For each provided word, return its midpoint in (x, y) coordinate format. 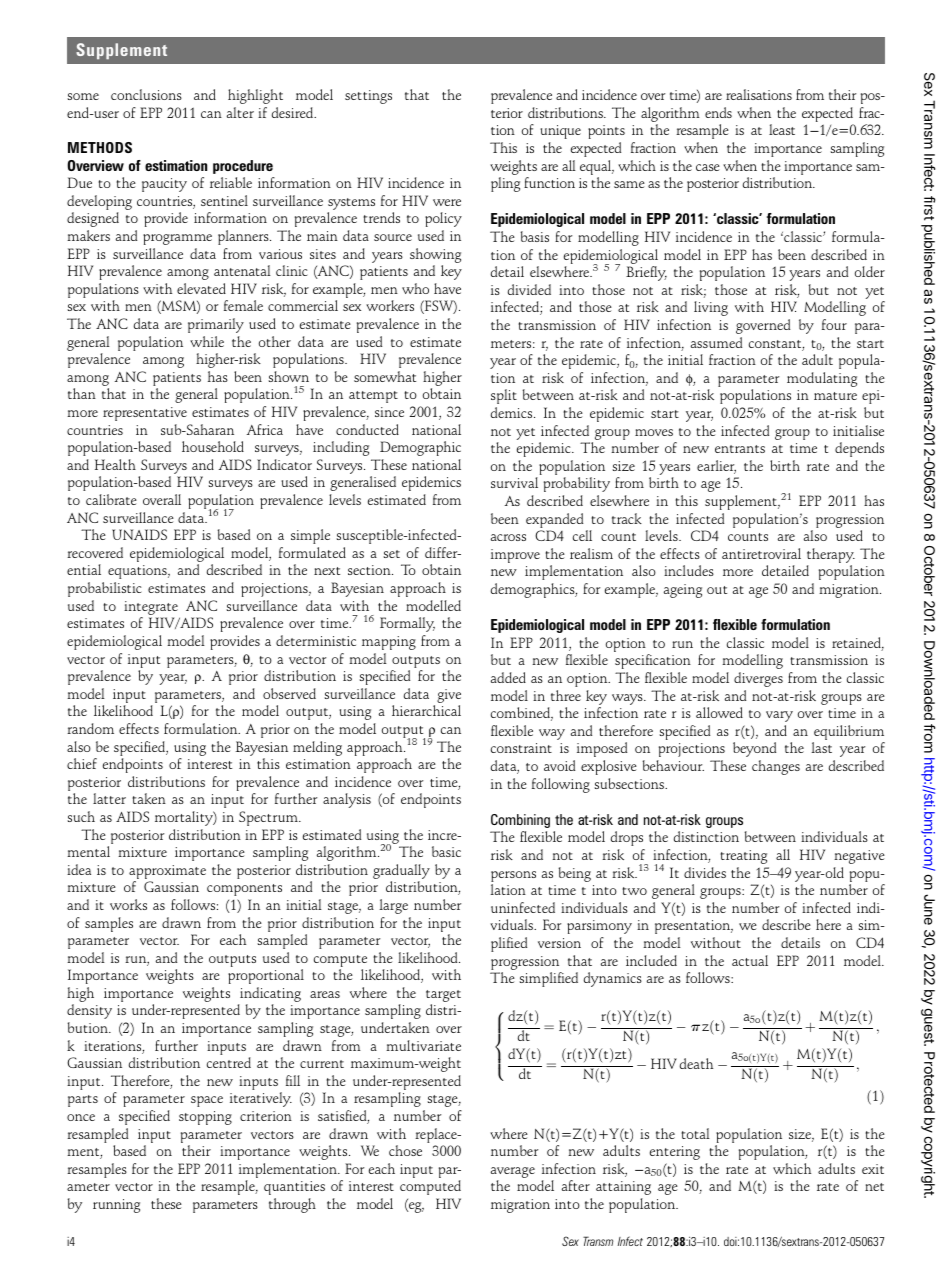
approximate (167, 873)
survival (514, 482)
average (513, 1174)
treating (743, 857)
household (213, 446)
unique (560, 132)
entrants (740, 449)
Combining (520, 821)
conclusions (146, 94)
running (116, 1206)
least (782, 129)
